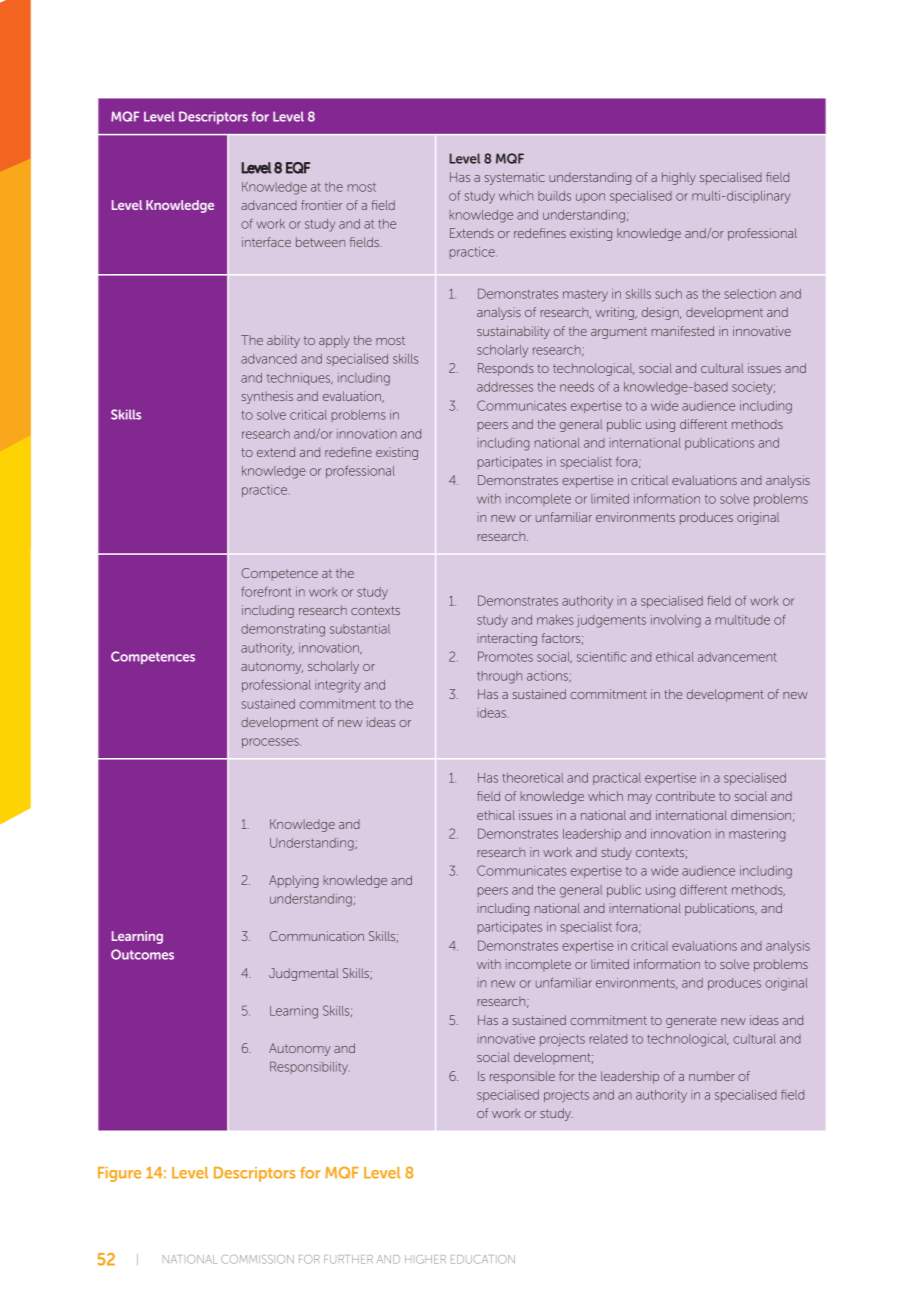 This screenshot has width=924, height=1308. What do you see at coordinates (679, 178) in the screenshot?
I see `highly` at bounding box center [679, 178].
